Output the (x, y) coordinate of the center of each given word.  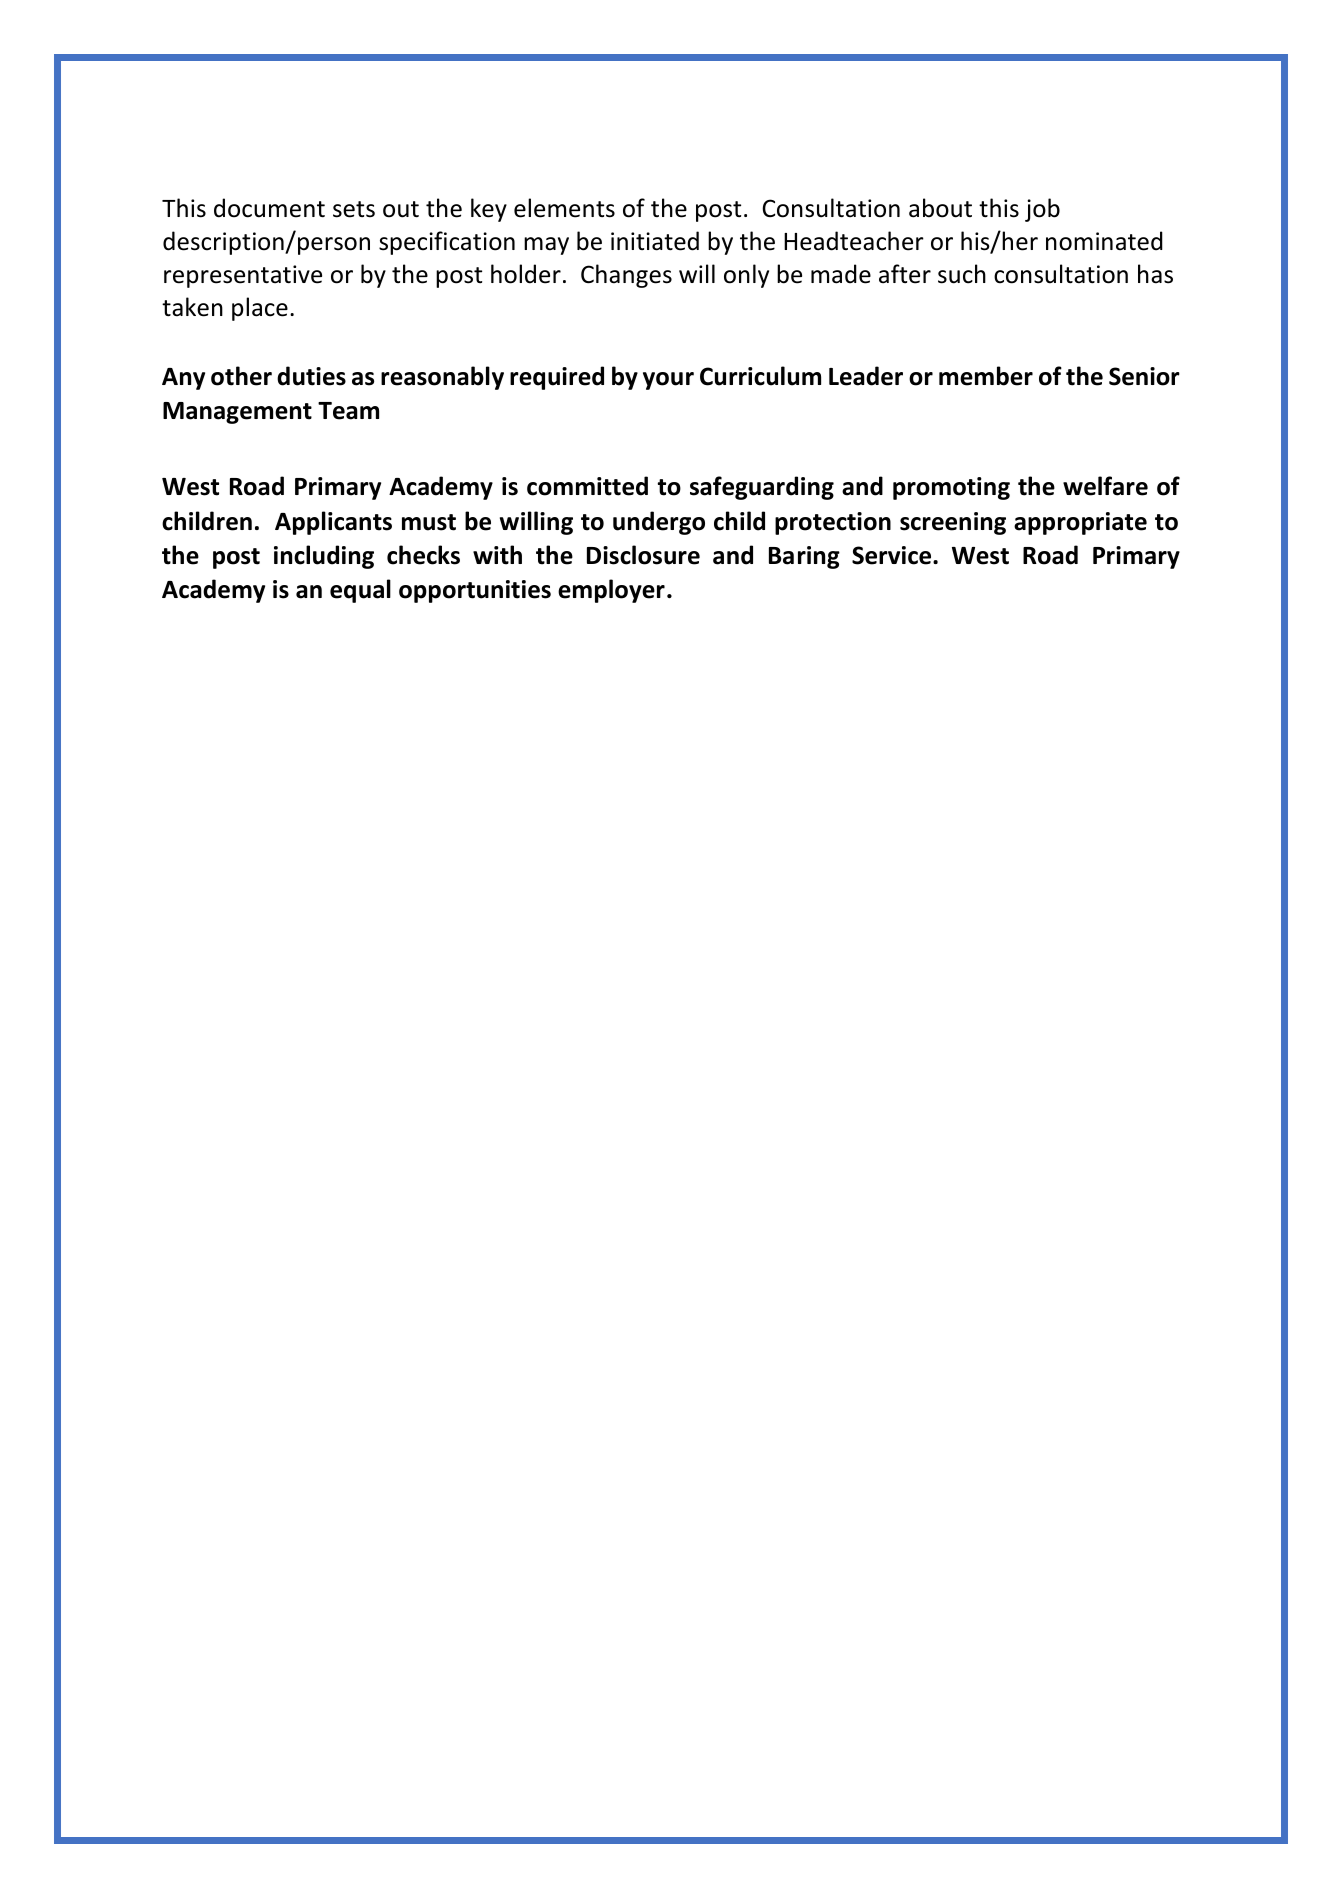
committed (587, 486)
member (986, 376)
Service (893, 555)
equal (360, 591)
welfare (1105, 486)
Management (237, 413)
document (269, 208)
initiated (655, 241)
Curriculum (760, 376)
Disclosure (643, 555)
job (1042, 210)
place (260, 309)
